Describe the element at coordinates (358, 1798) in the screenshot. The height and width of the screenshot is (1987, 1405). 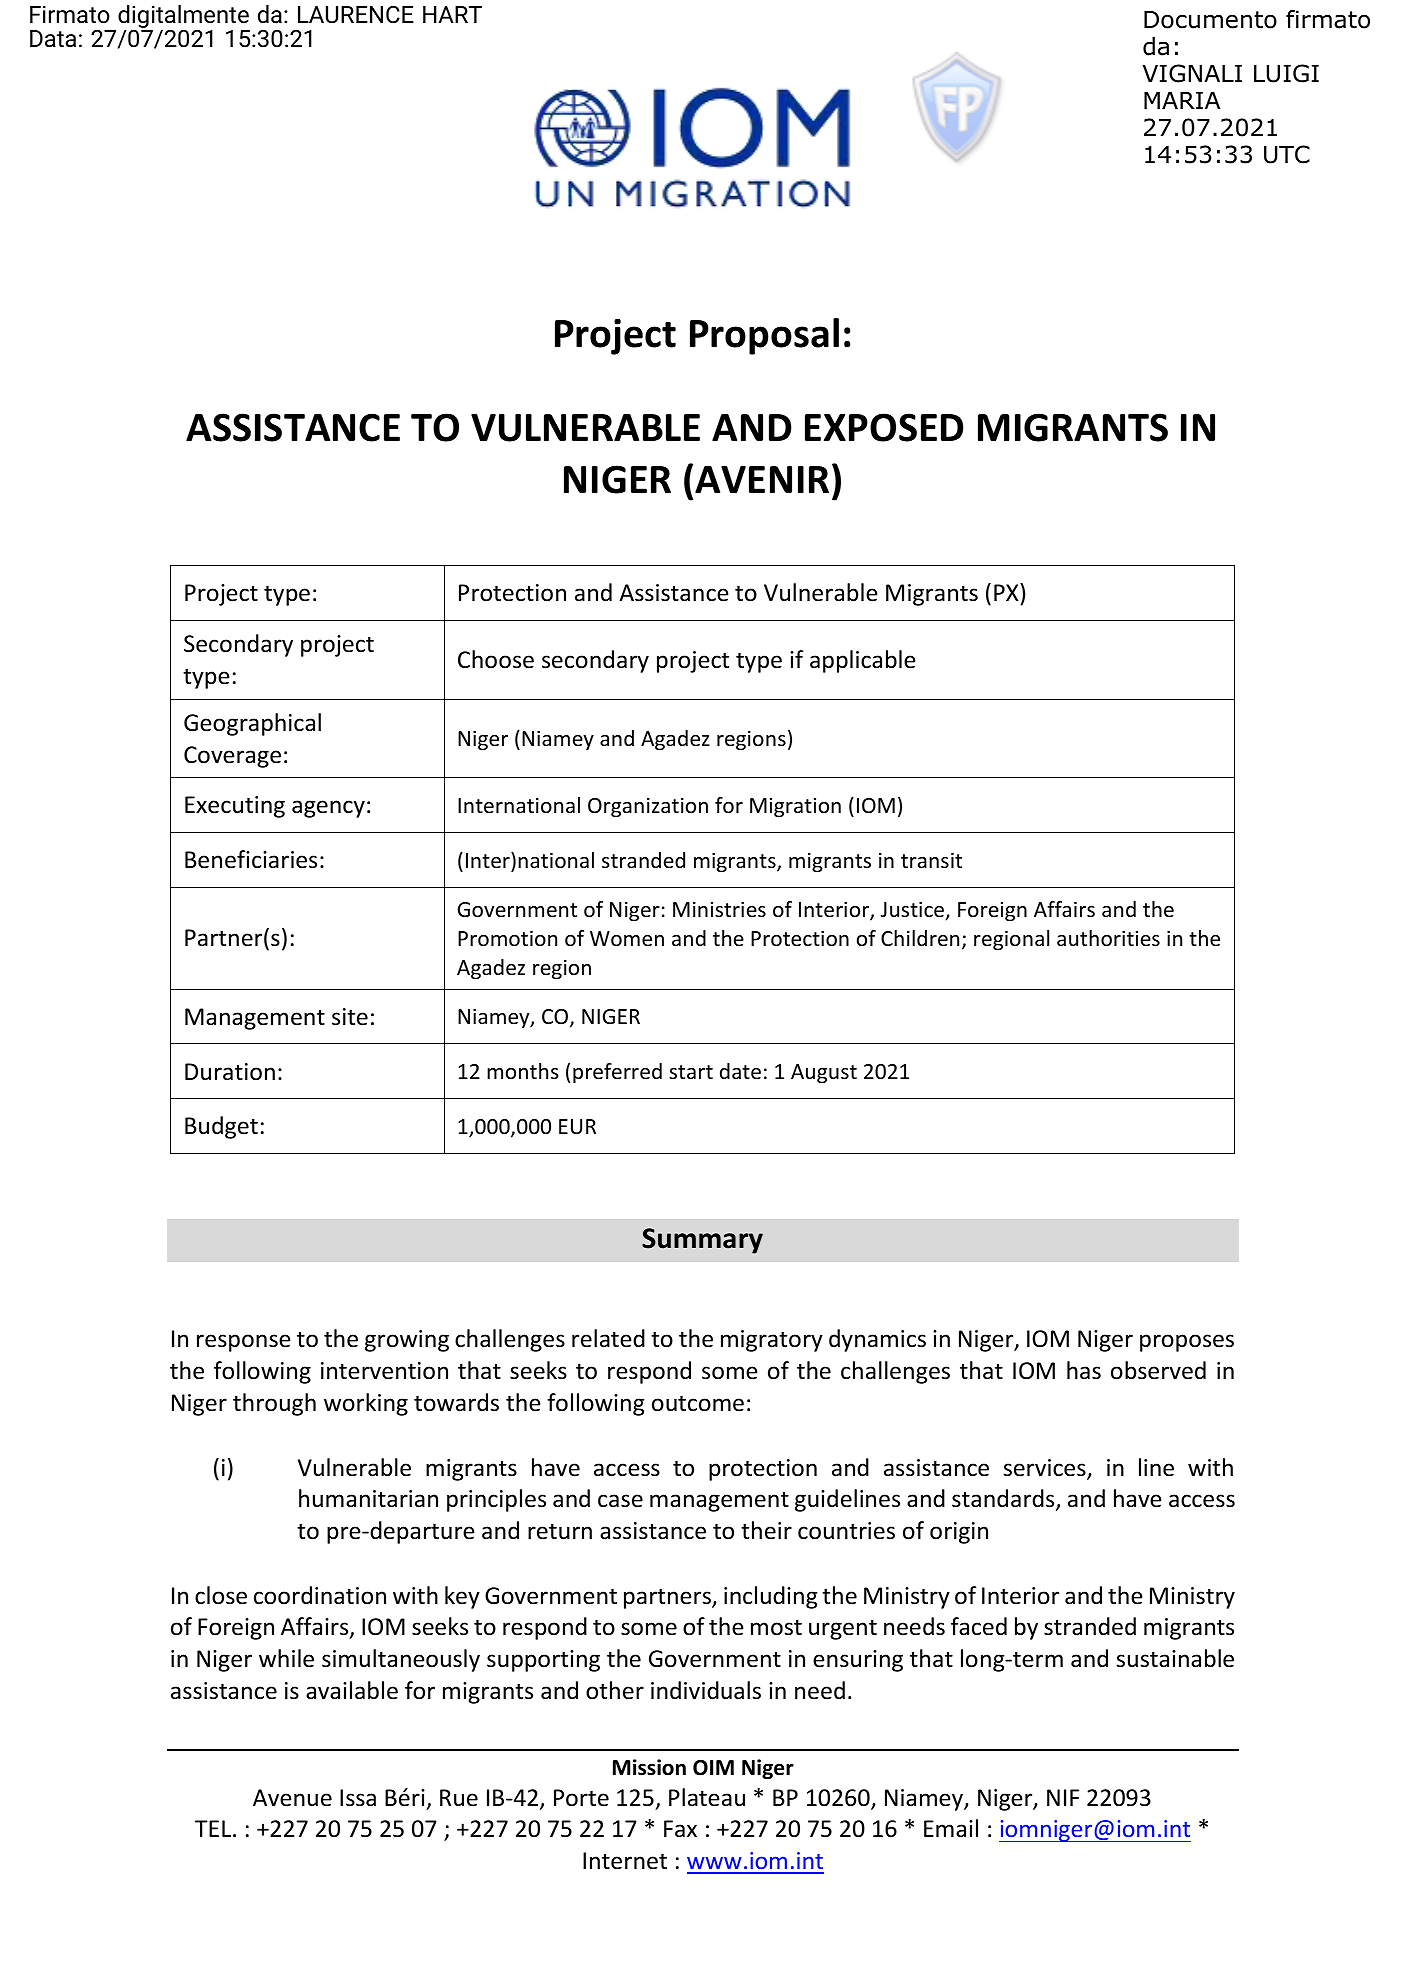
I see `Issa` at that location.
